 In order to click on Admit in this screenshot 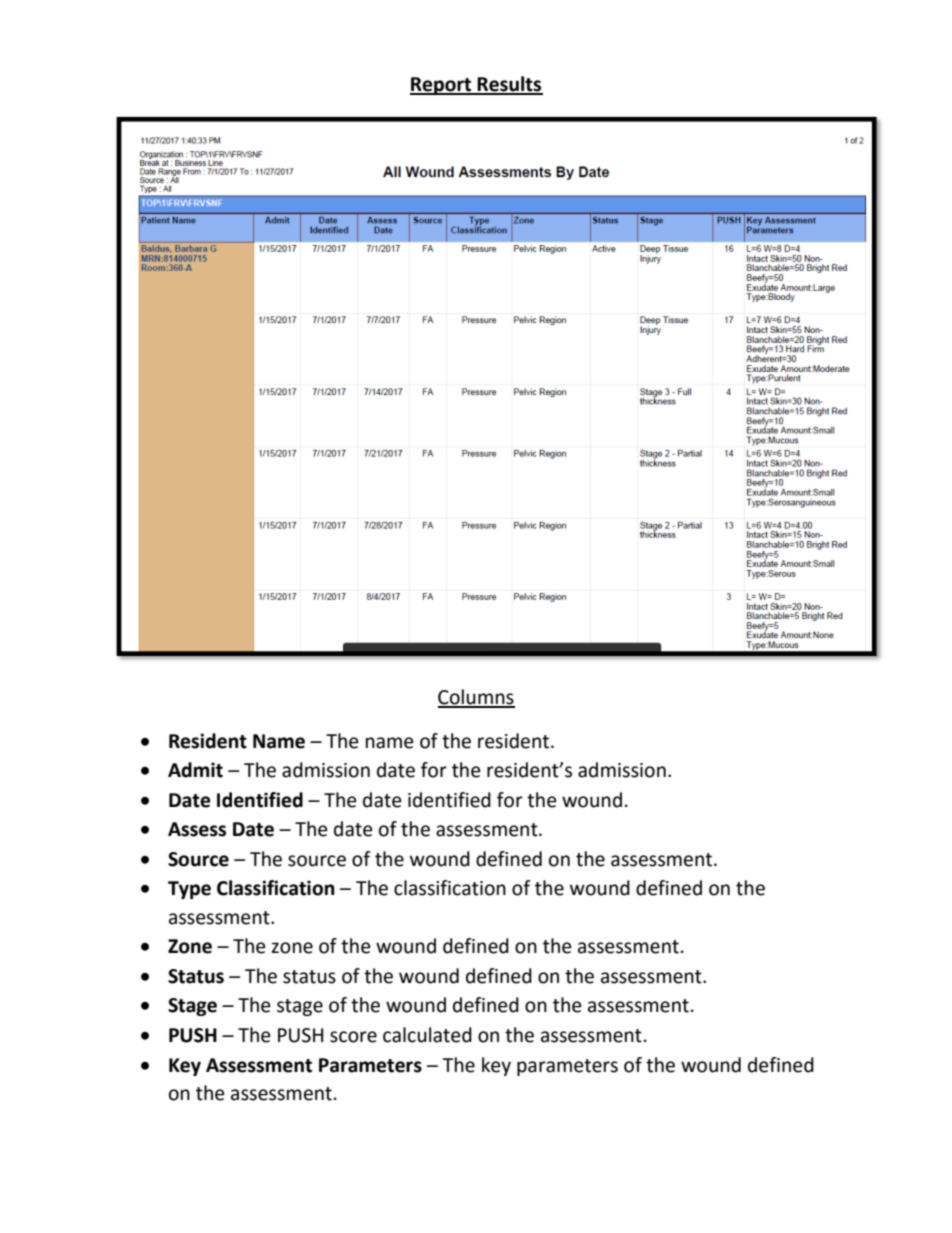, I will do `click(195, 770)`.
